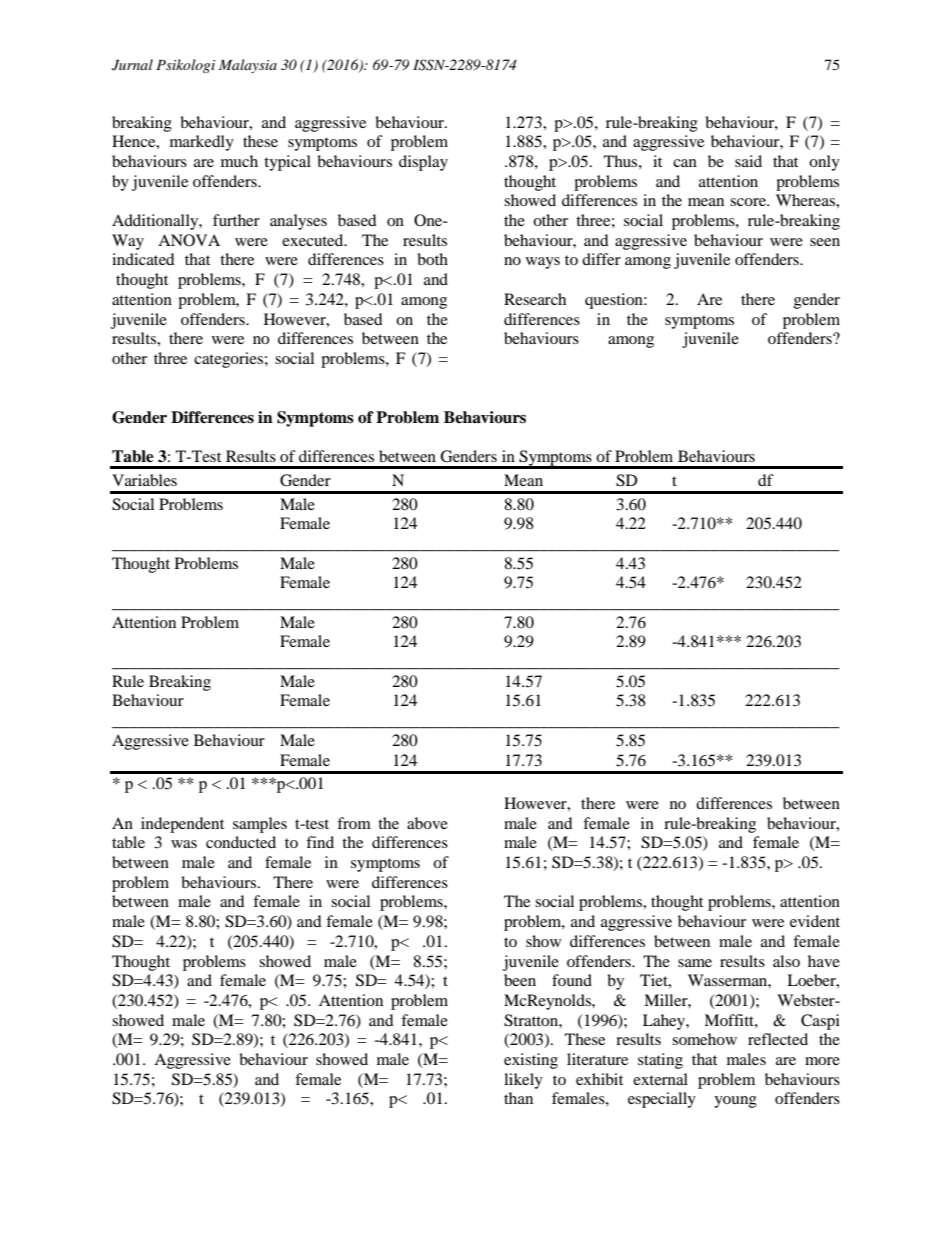 The image size is (952, 1233). What do you see at coordinates (535, 299) in the page?
I see `Research` at bounding box center [535, 299].
